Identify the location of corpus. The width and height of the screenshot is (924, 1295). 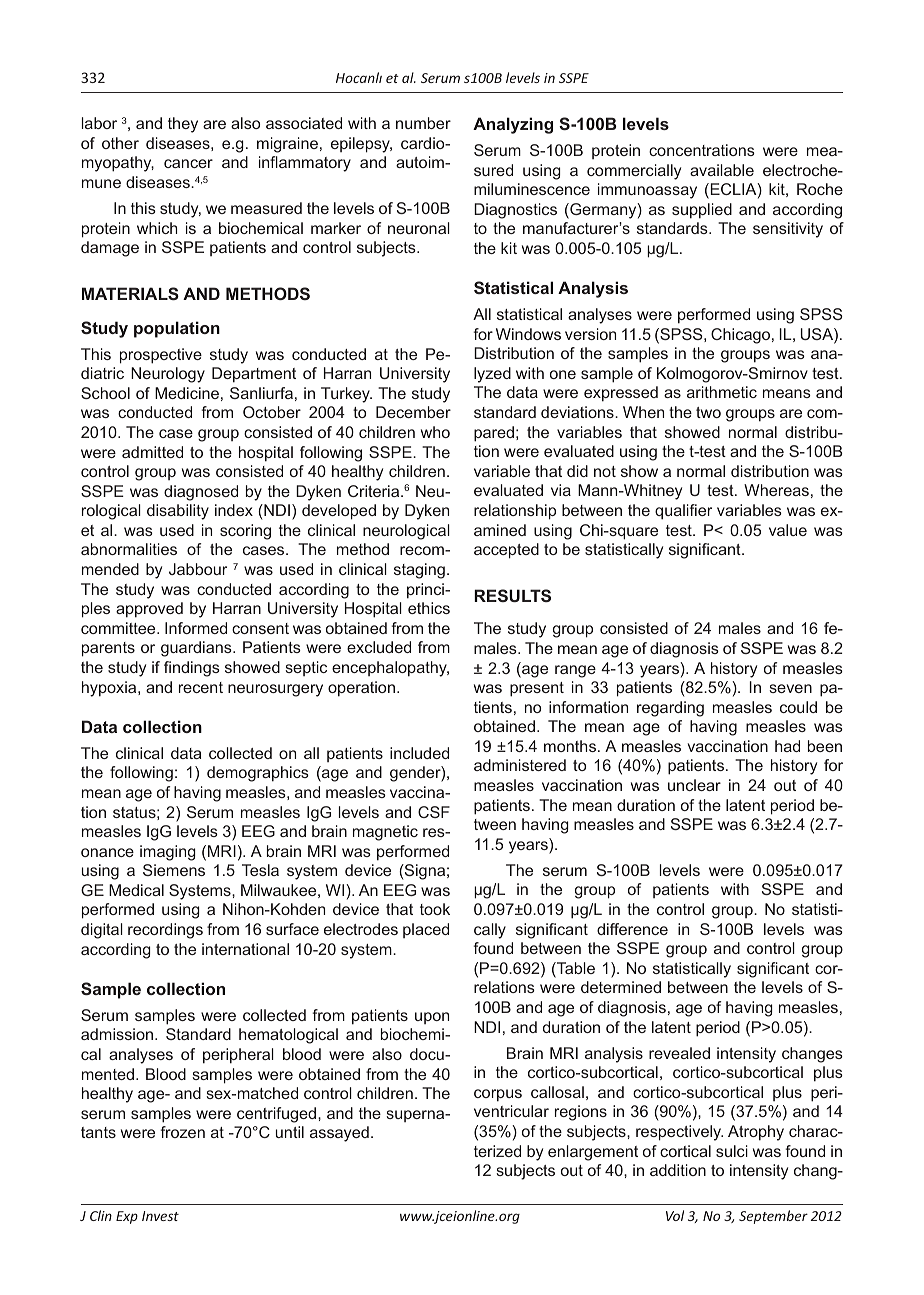
(498, 1095).
